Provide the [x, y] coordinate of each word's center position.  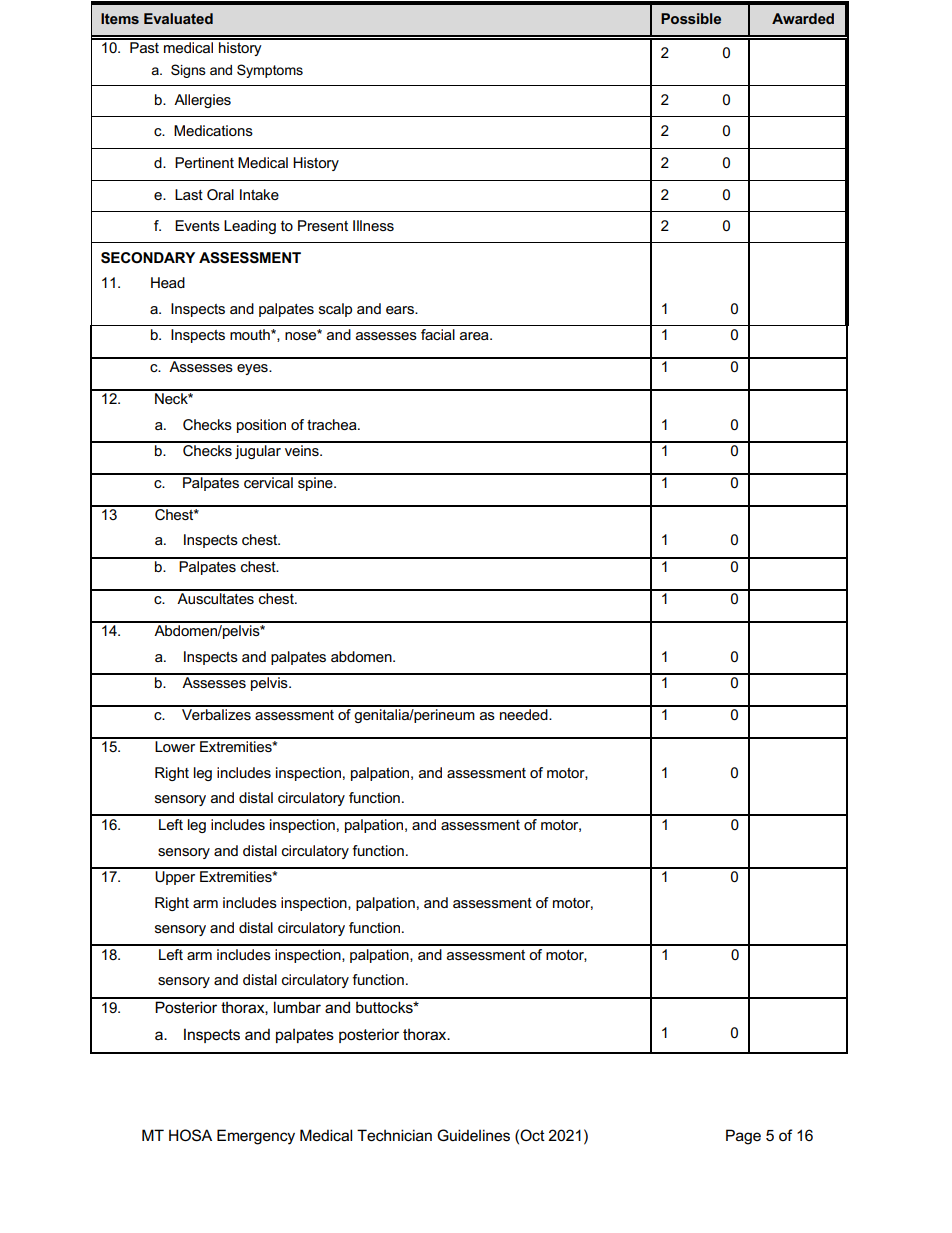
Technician [394, 1135]
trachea [333, 424]
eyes [253, 369]
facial [438, 334]
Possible [691, 18]
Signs [188, 71]
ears [401, 310]
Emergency [256, 1137]
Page [743, 1137]
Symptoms [270, 71]
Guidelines [473, 1135]
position [261, 426]
